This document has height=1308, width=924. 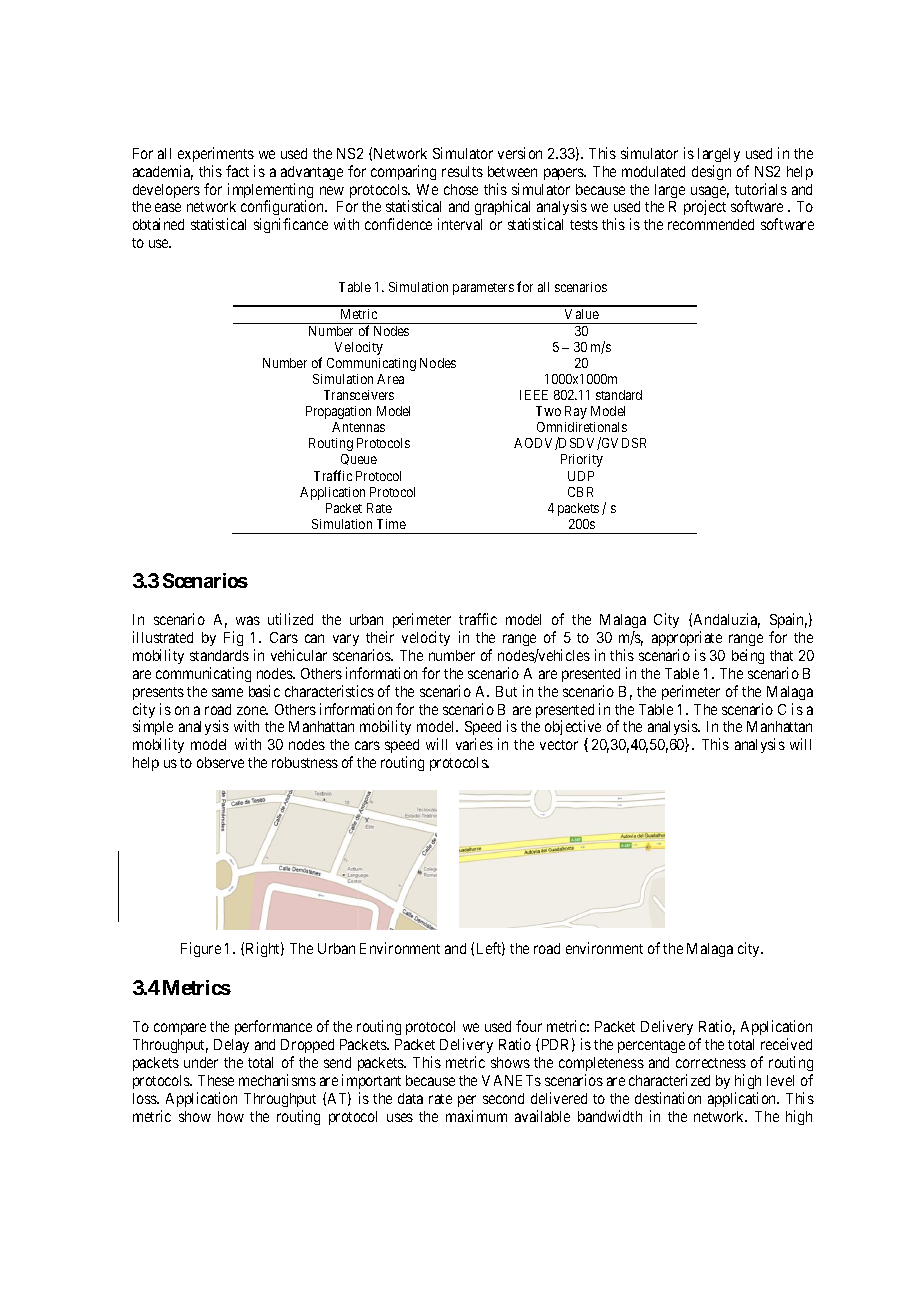 What do you see at coordinates (534, 395) in the document?
I see `IEEE` at bounding box center [534, 395].
